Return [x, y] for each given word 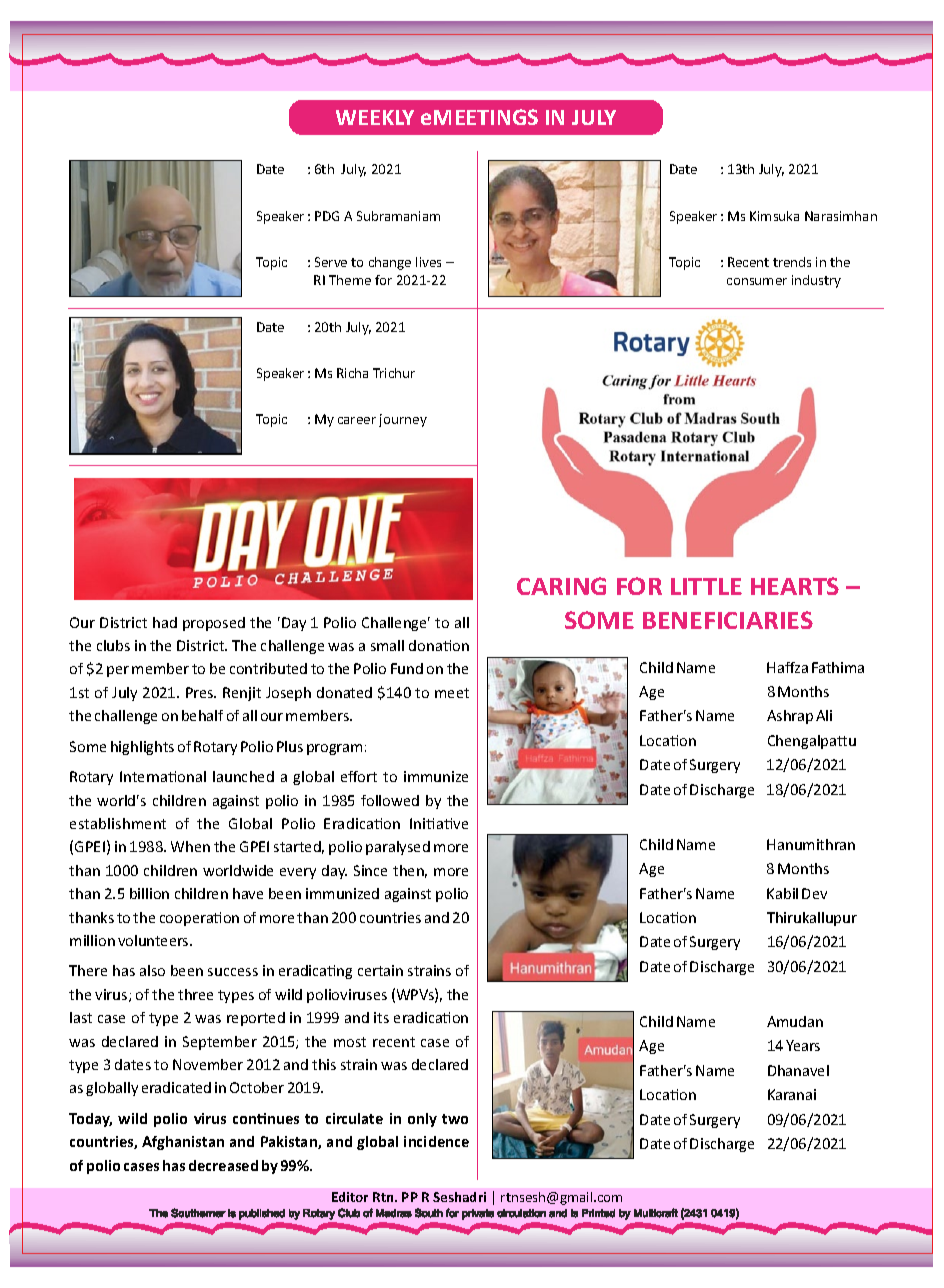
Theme [350, 280]
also [152, 970]
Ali [824, 715]
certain [380, 970]
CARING [561, 586]
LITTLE [706, 586]
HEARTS [795, 586]
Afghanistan [183, 1143]
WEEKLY [375, 117]
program [334, 749]
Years [803, 1045]
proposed [214, 624]
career [357, 420]
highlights [142, 748]
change [390, 263]
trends [792, 262]
